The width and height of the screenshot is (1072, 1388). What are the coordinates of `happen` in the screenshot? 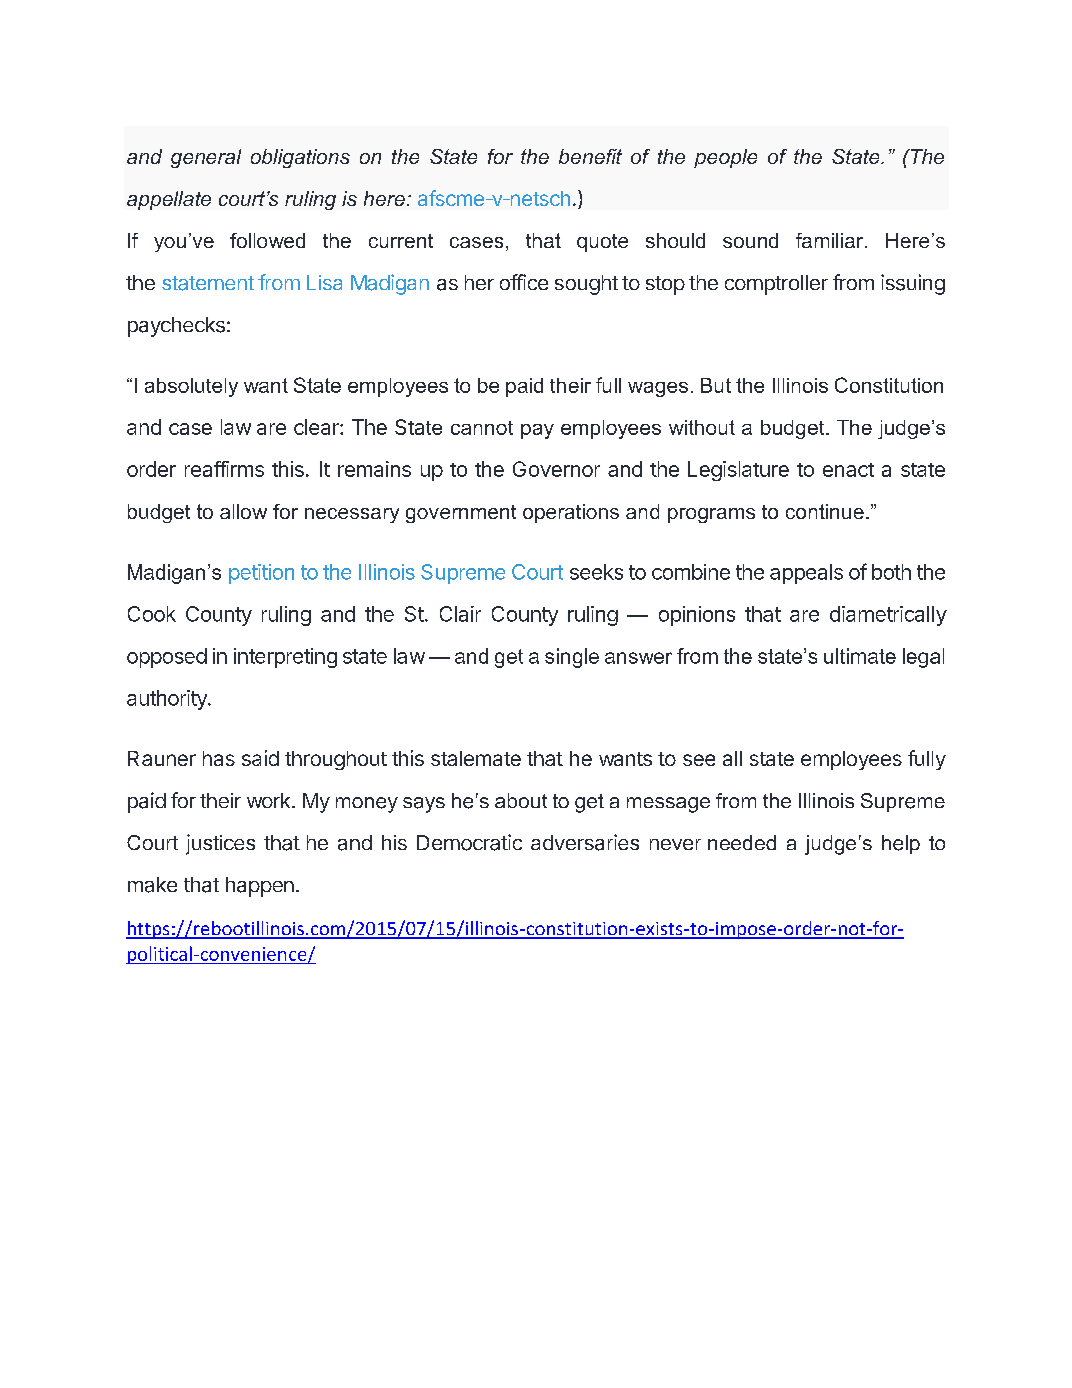 It's located at (261, 887).
